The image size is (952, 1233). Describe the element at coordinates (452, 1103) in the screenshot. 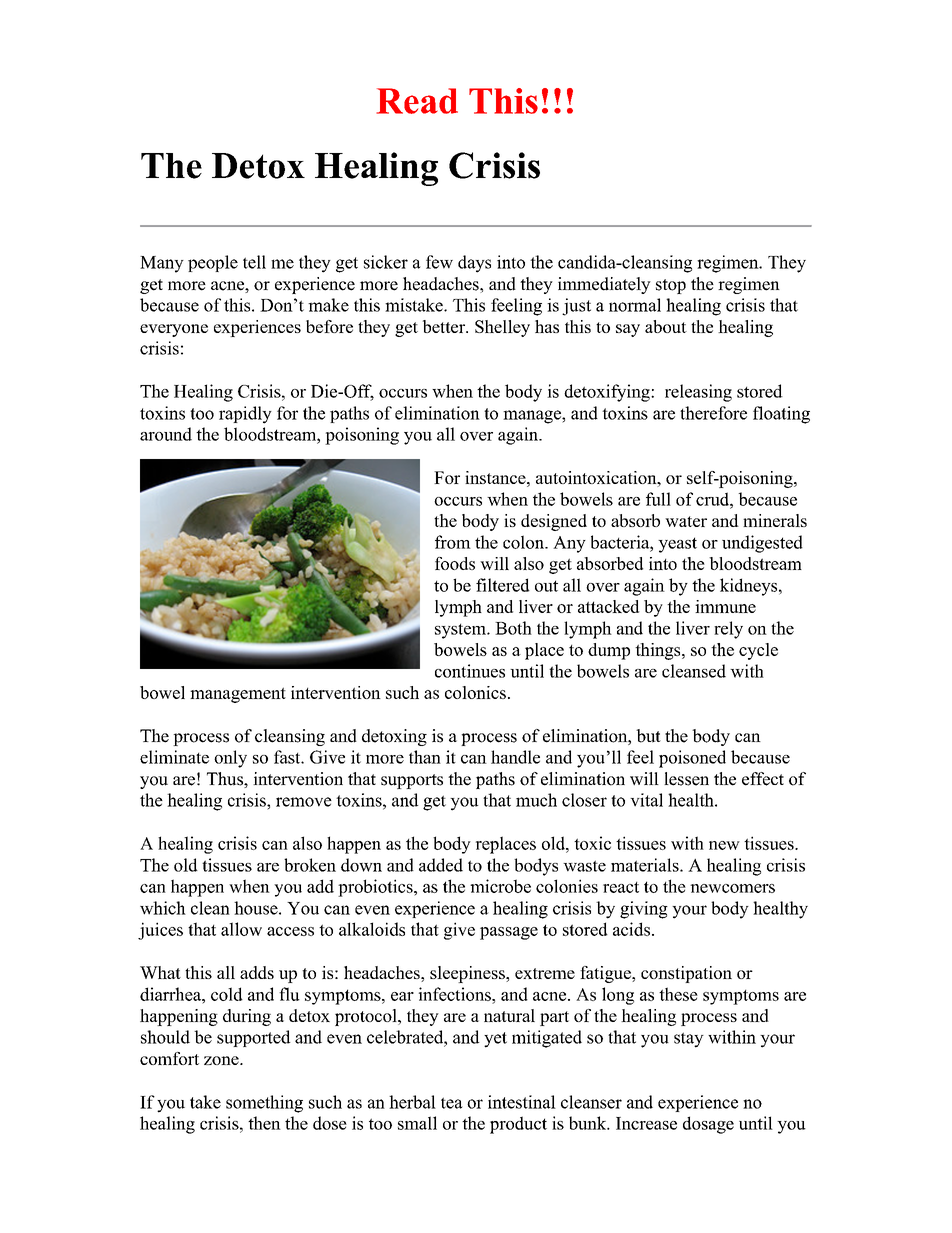

I see `tea` at that location.
